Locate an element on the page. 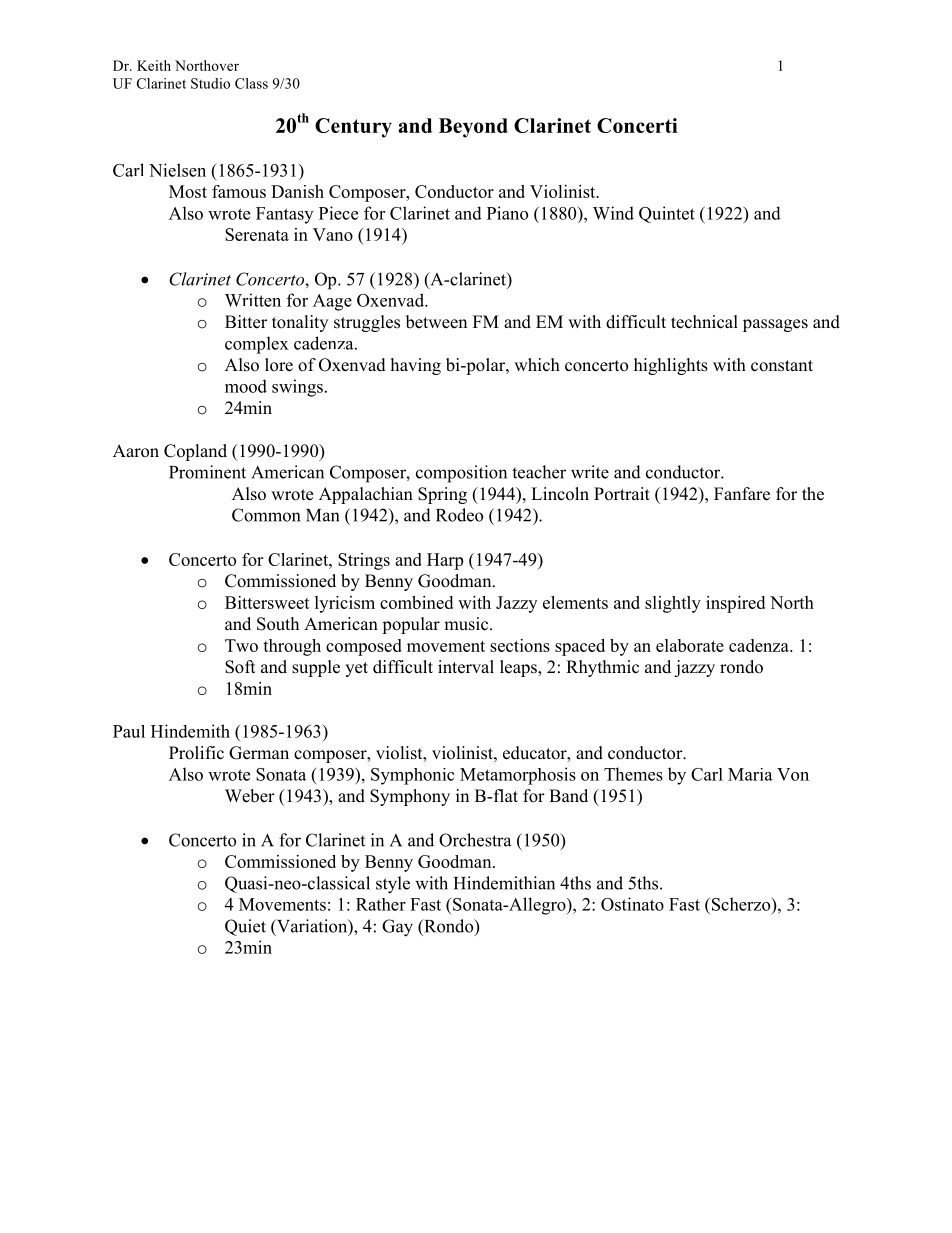  Copland is located at coordinates (195, 452).
